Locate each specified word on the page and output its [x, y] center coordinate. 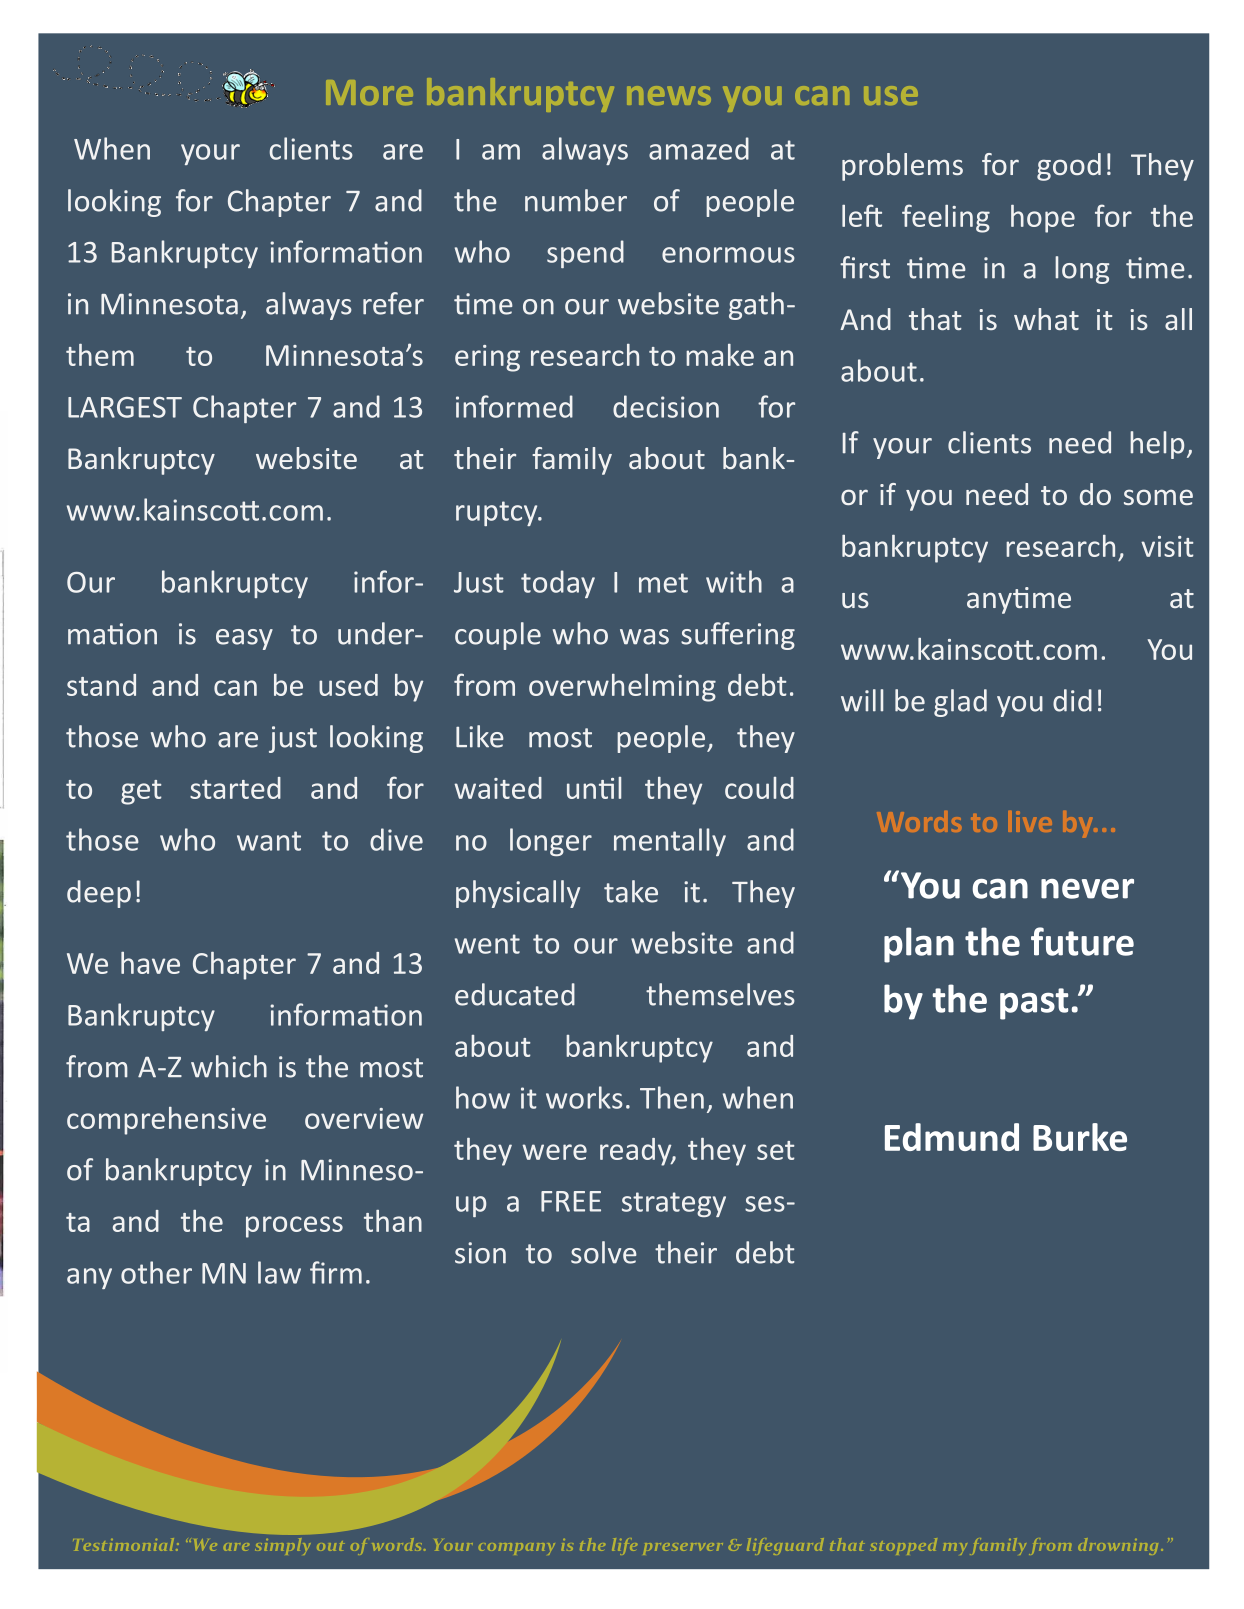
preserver [683, 1549]
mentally [670, 842]
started [235, 788]
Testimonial [125, 1544]
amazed [699, 148]
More [369, 92]
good [1069, 167]
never [1087, 889]
